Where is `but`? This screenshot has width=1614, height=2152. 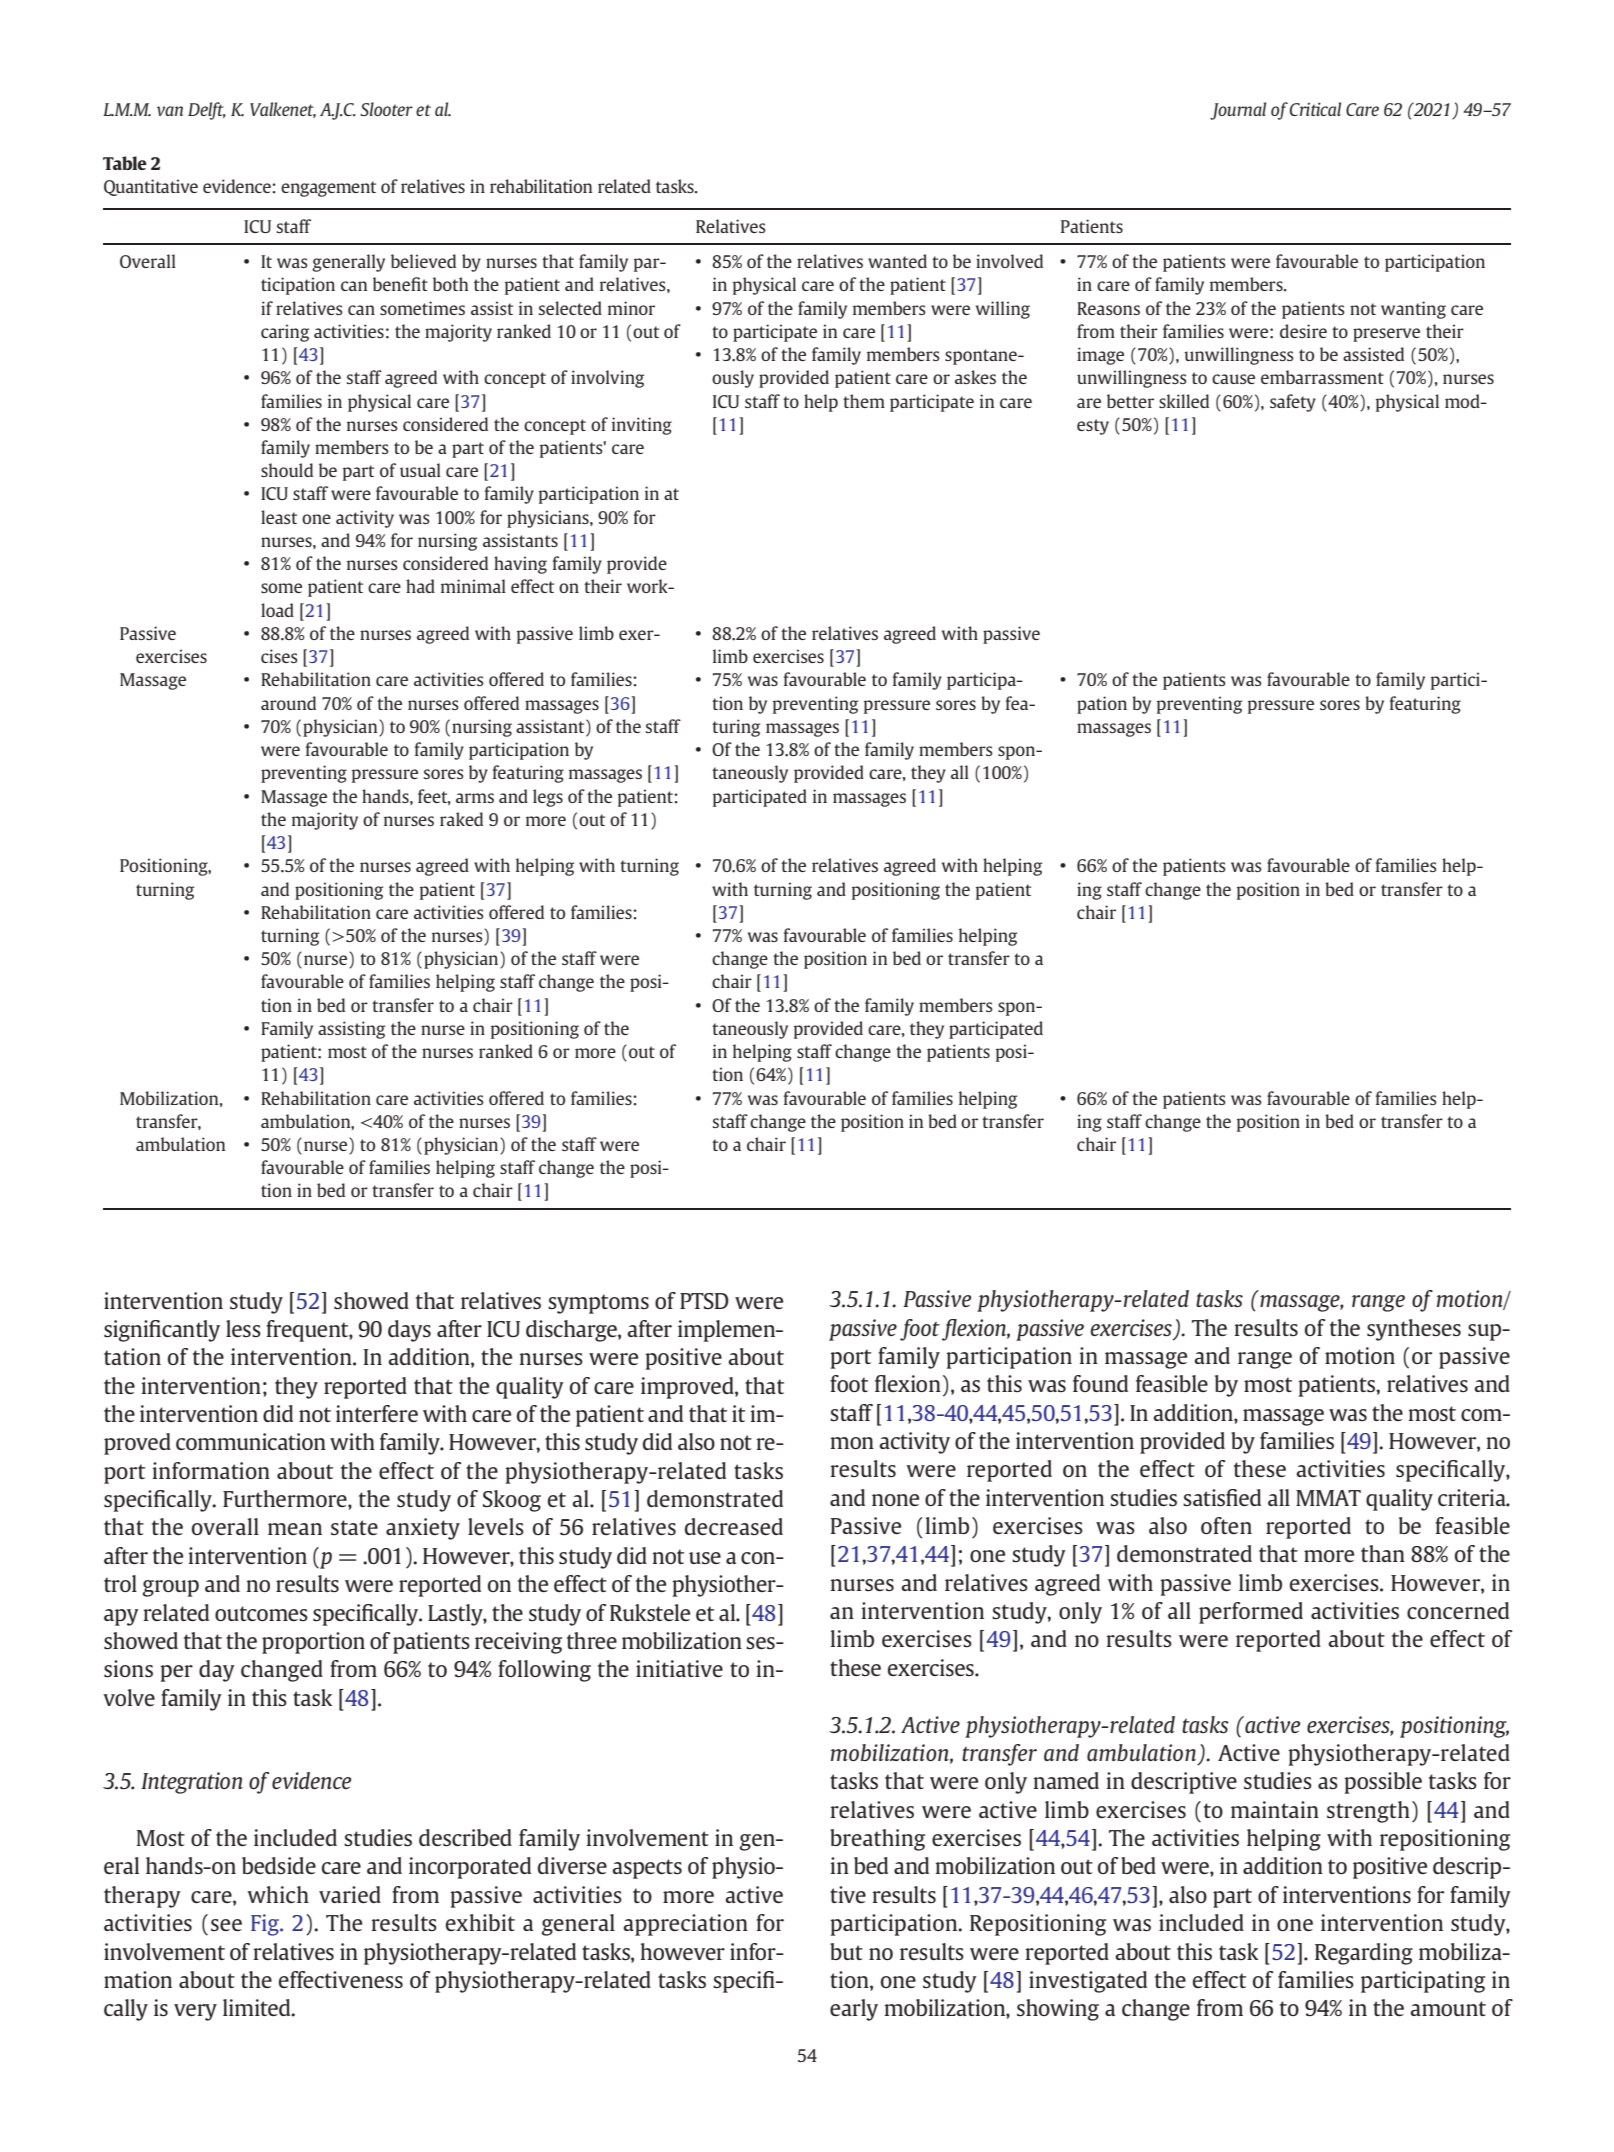
but is located at coordinates (846, 1951).
